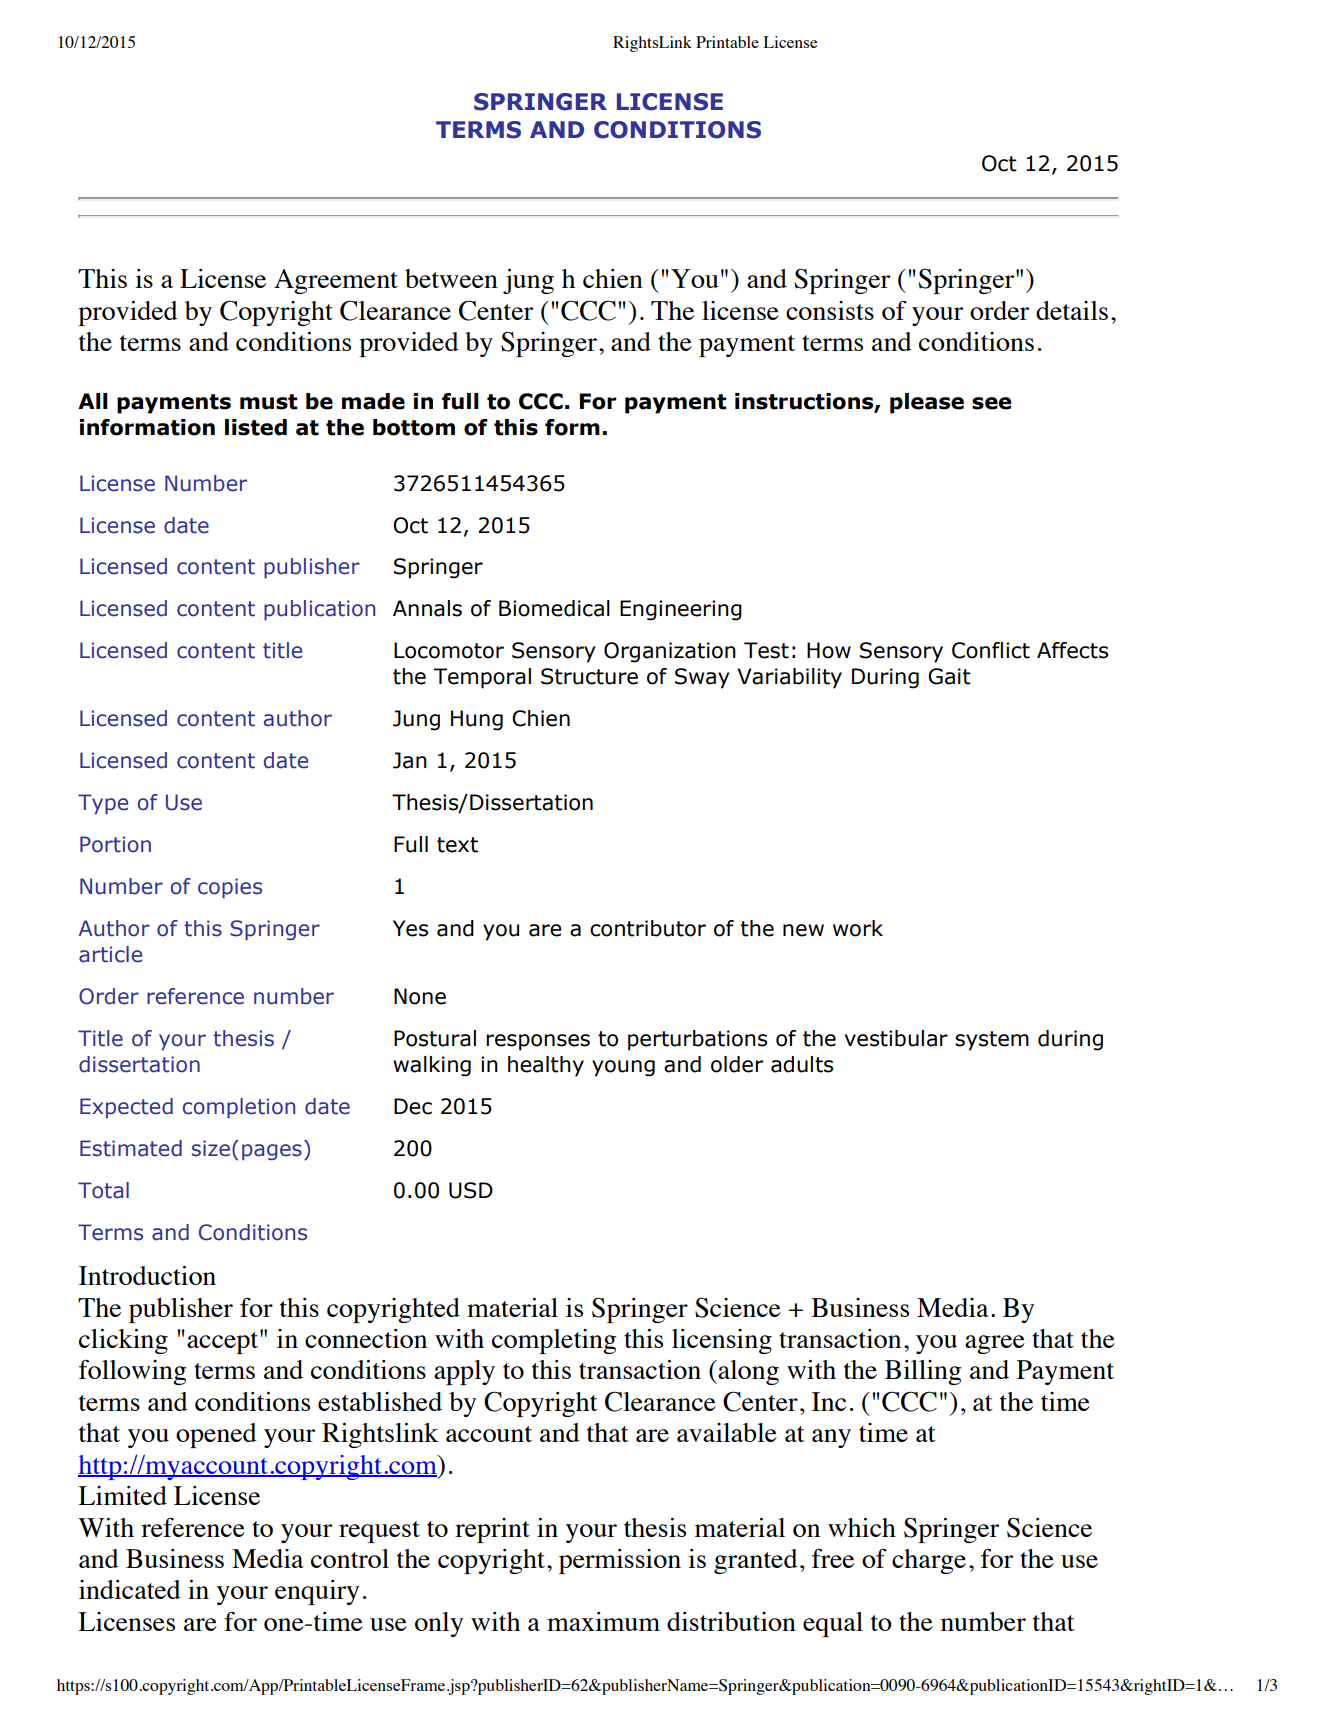 This document has width=1335, height=1728. What do you see at coordinates (1072, 310) in the document?
I see `details` at bounding box center [1072, 310].
